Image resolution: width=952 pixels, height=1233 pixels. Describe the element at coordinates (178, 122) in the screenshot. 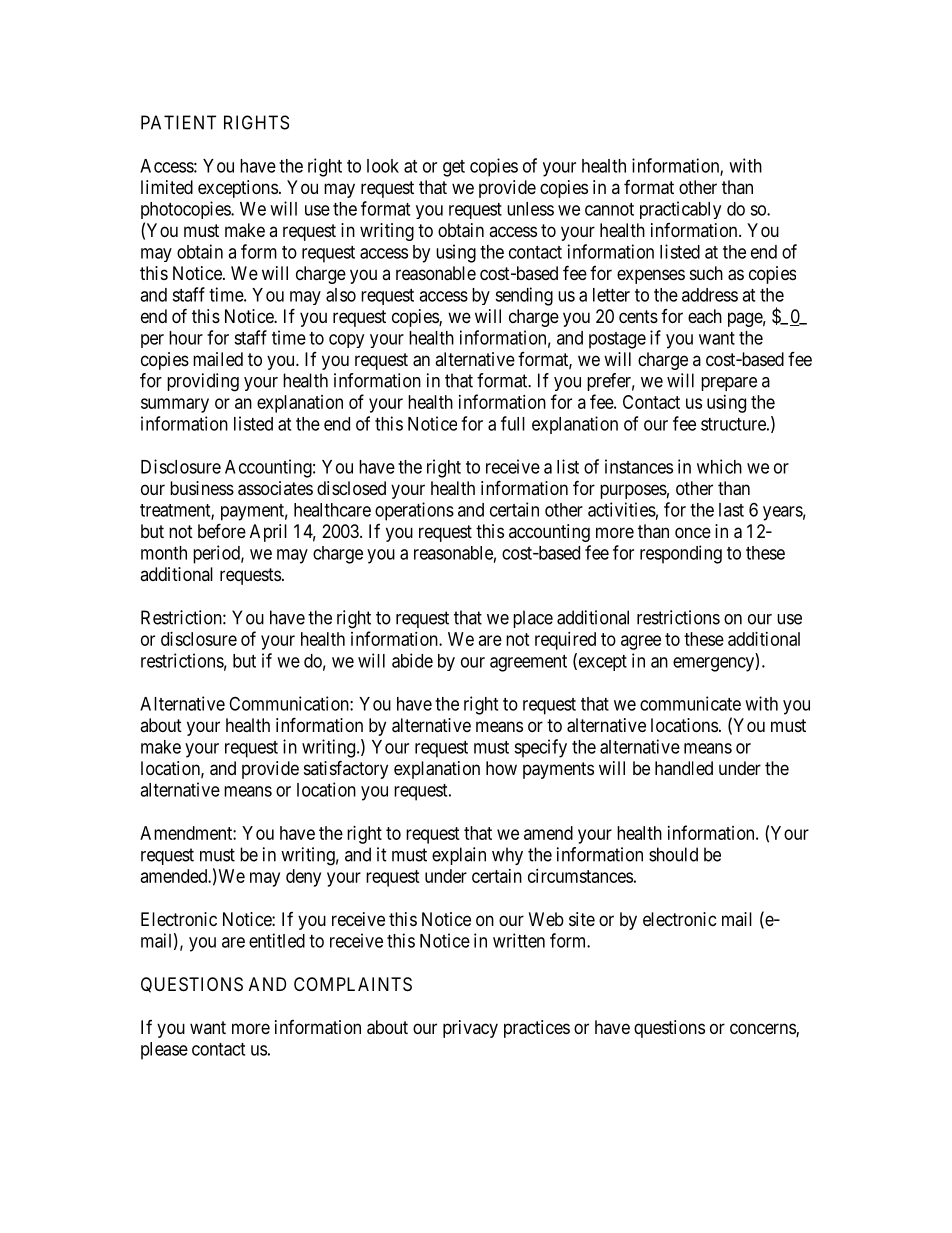

I see `PATIENT` at that location.
